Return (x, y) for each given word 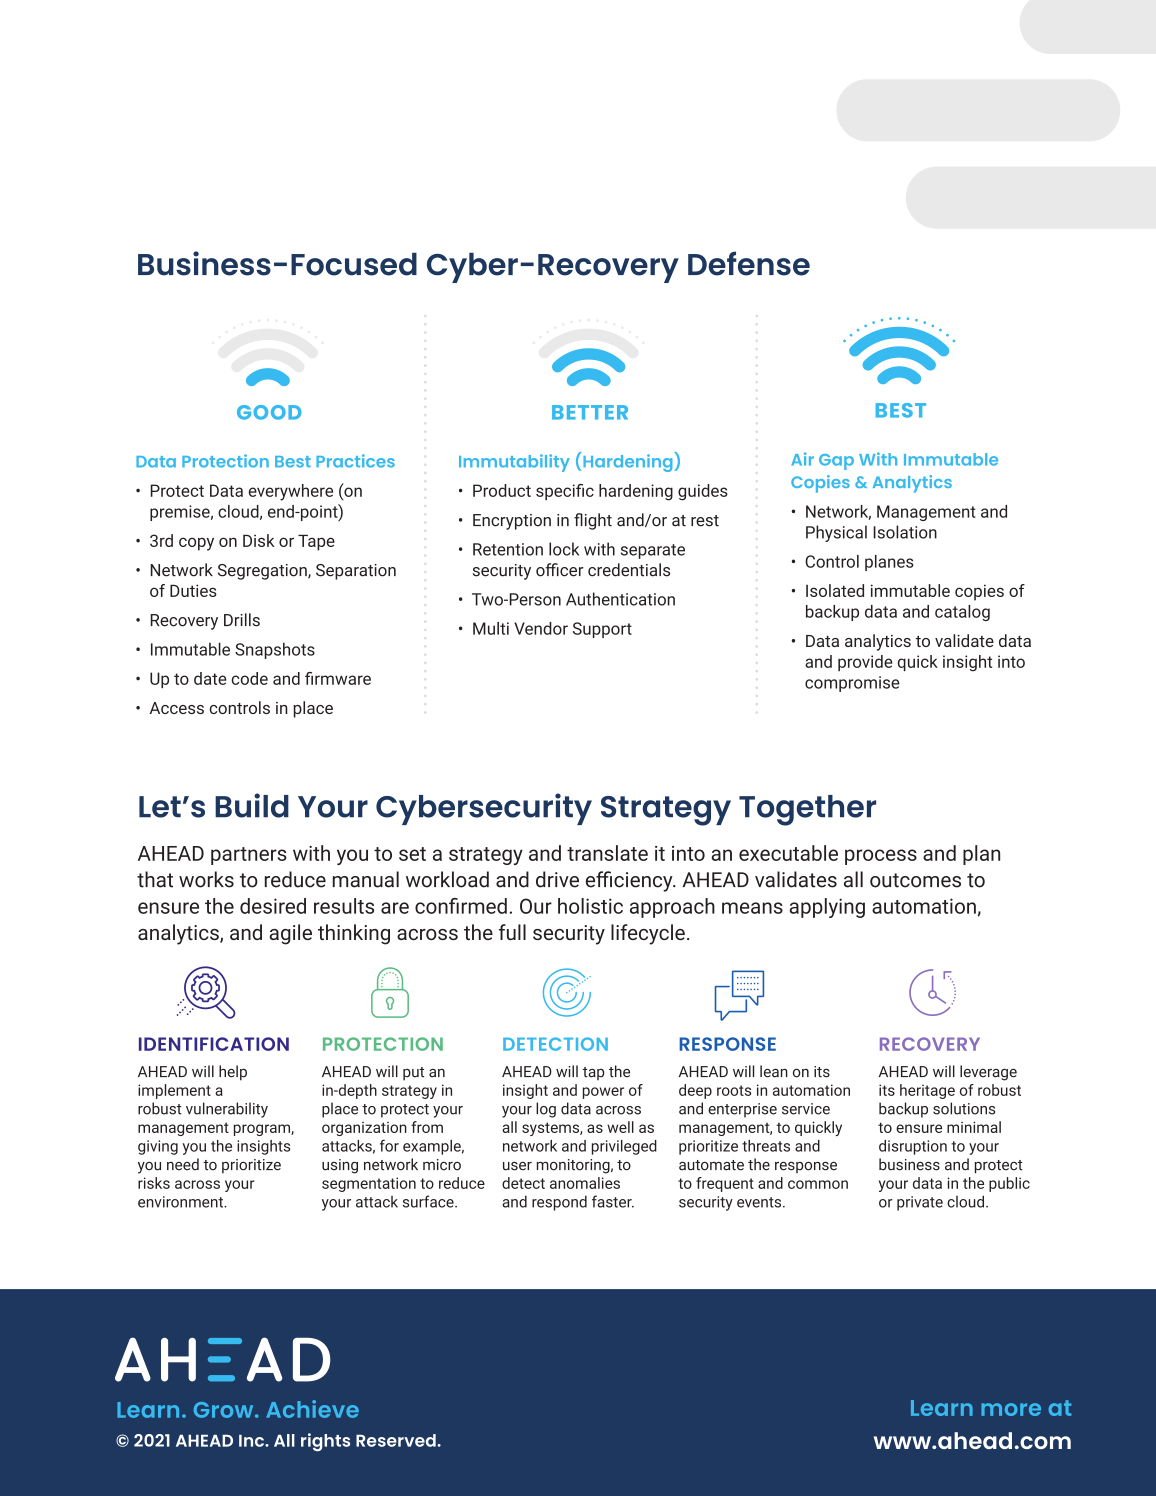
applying (827, 908)
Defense (749, 263)
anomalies (585, 1183)
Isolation (905, 532)
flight (593, 521)
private (920, 1203)
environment (181, 1202)
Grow (225, 1410)
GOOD (269, 412)
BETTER (590, 412)
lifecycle (648, 934)
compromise (852, 684)
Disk (259, 540)
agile (290, 934)
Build (252, 805)
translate (607, 853)
